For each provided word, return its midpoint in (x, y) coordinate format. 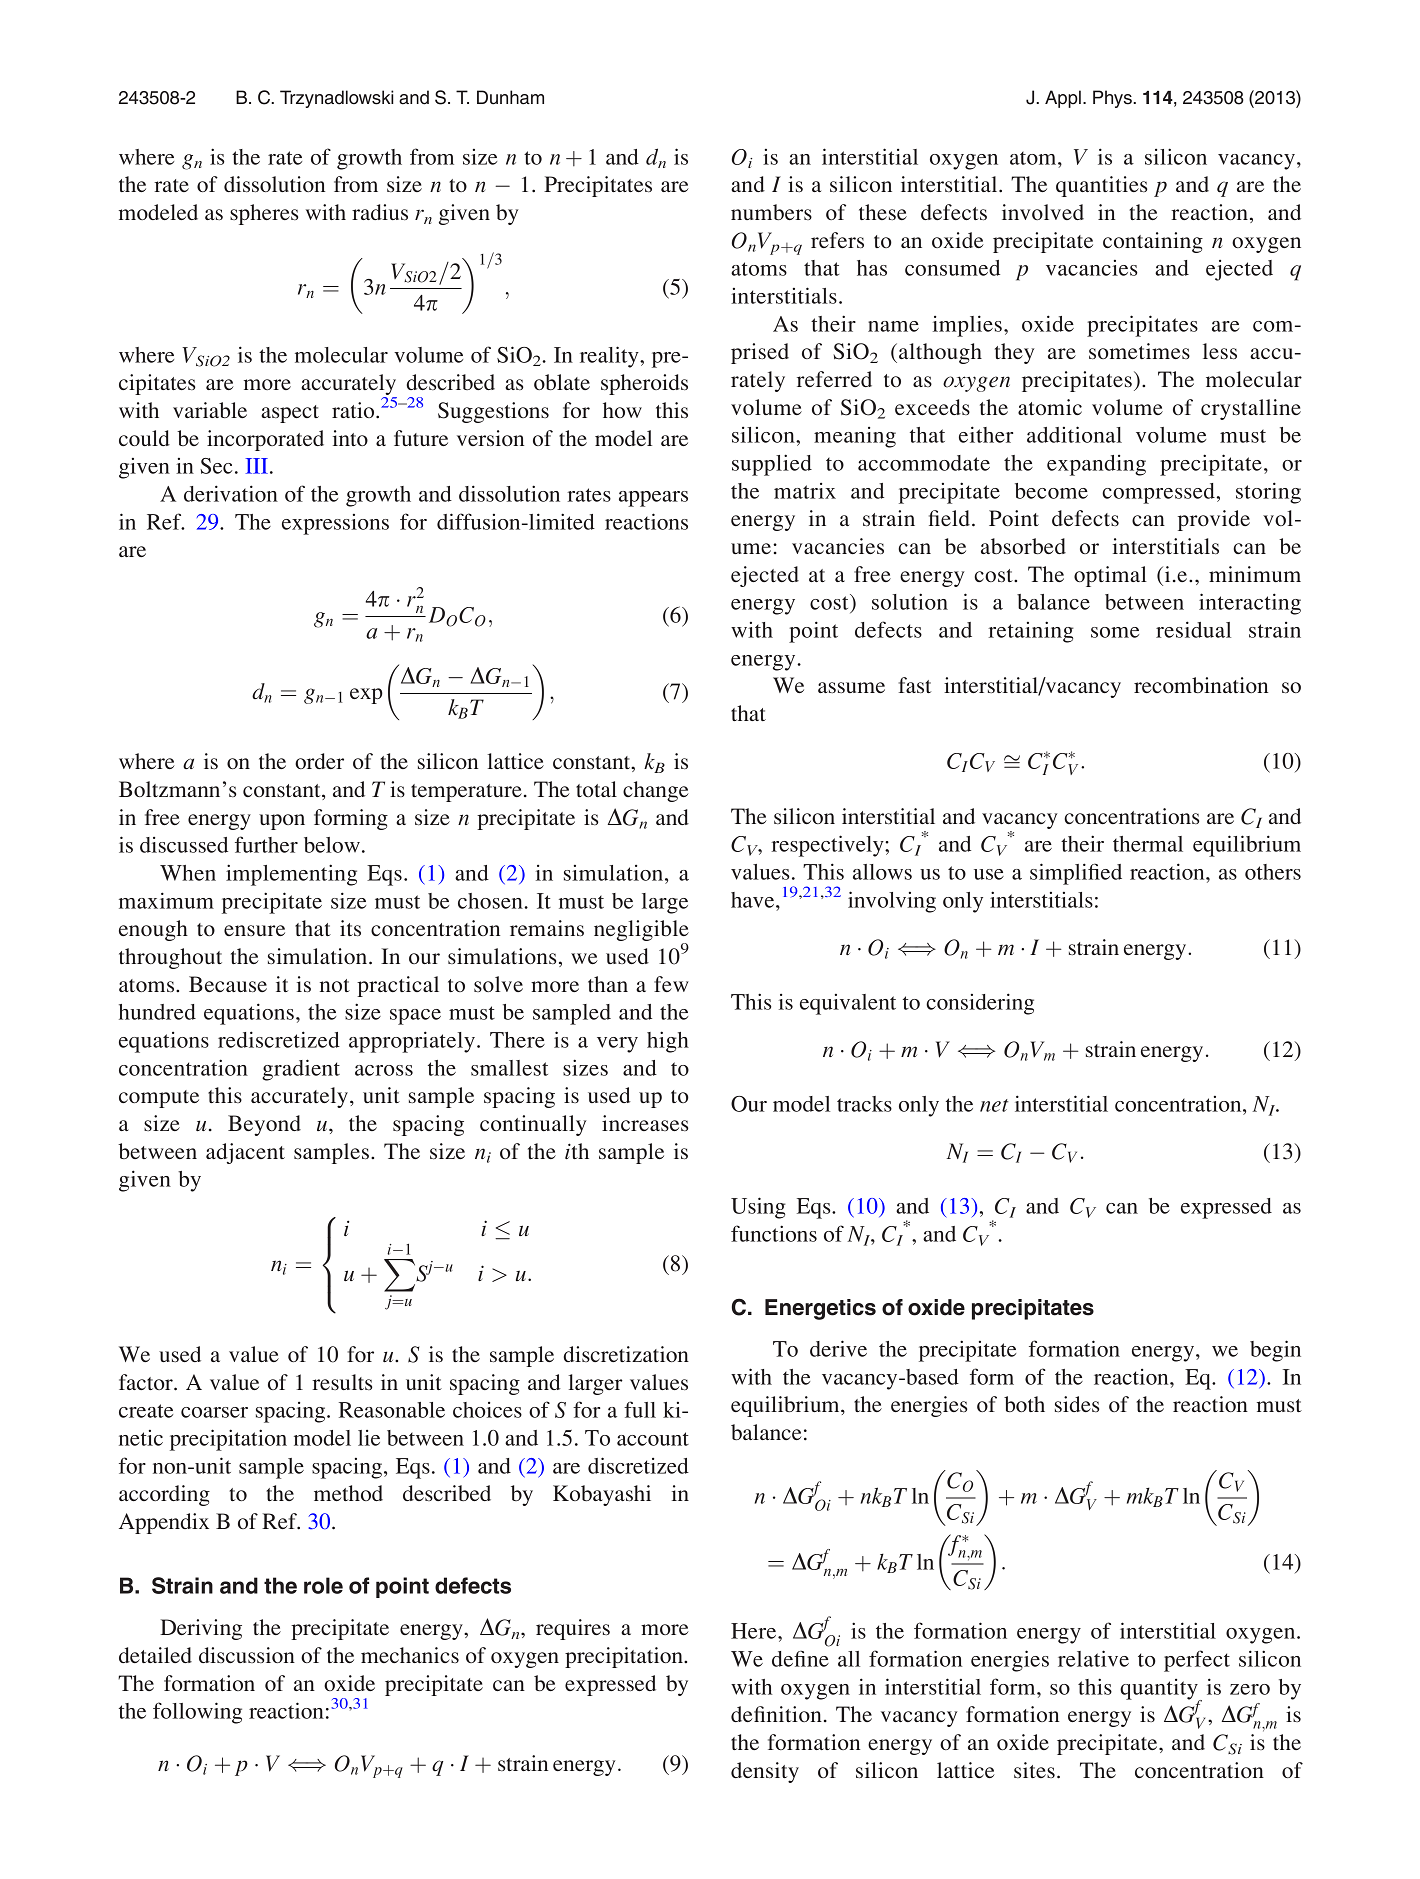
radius (380, 212)
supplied (772, 465)
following (197, 1713)
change (656, 791)
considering (980, 1004)
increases (645, 1123)
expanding (1096, 465)
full (640, 1409)
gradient (301, 1070)
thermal (1148, 844)
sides (1077, 1404)
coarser (214, 1412)
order (319, 761)
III (257, 466)
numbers (771, 212)
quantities (1101, 186)
